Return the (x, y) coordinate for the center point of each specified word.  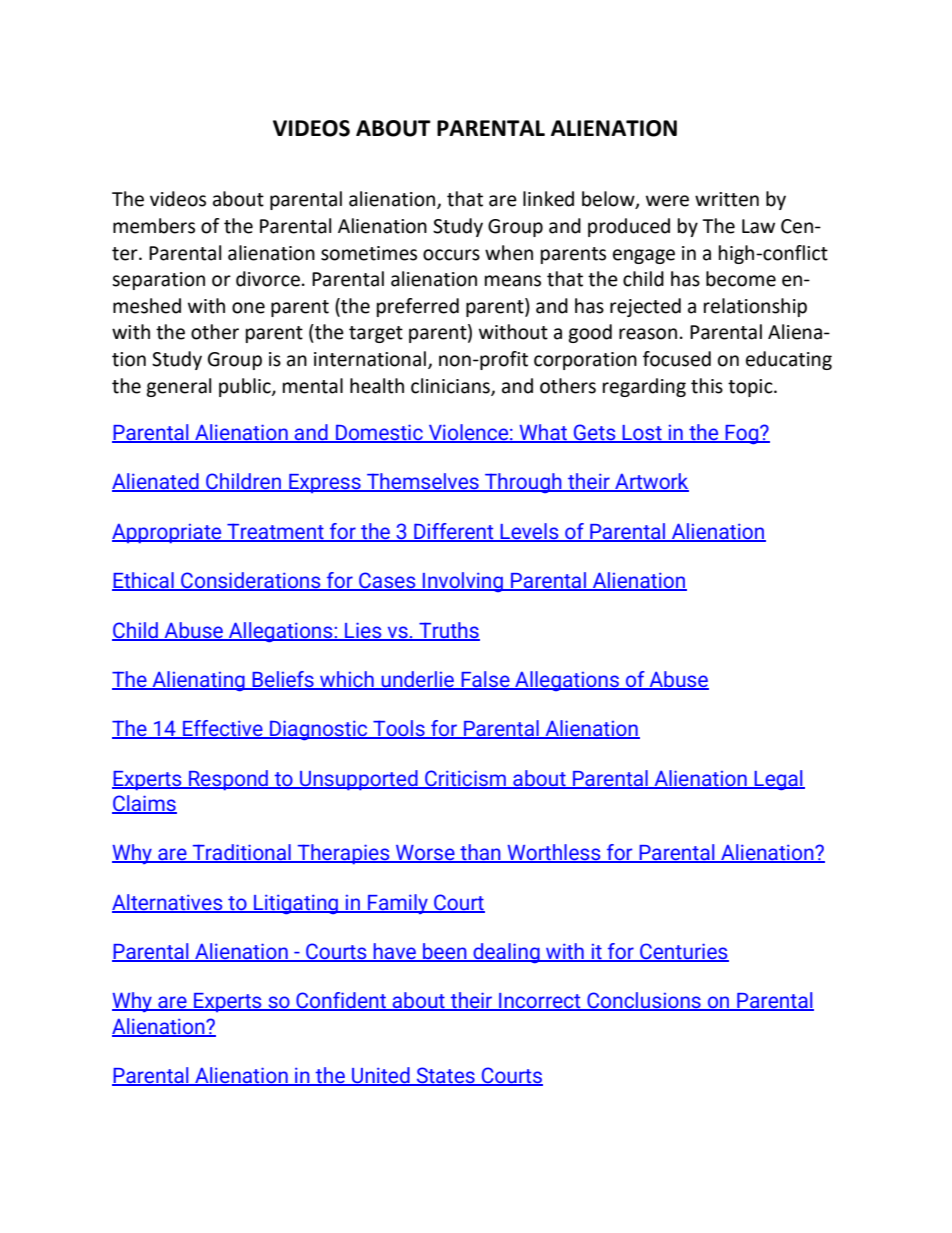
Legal (779, 780)
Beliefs (283, 680)
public (246, 387)
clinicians (451, 386)
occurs (451, 255)
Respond (228, 780)
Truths (448, 631)
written (727, 199)
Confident (341, 1001)
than (480, 853)
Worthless (554, 853)
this (707, 386)
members (154, 226)
